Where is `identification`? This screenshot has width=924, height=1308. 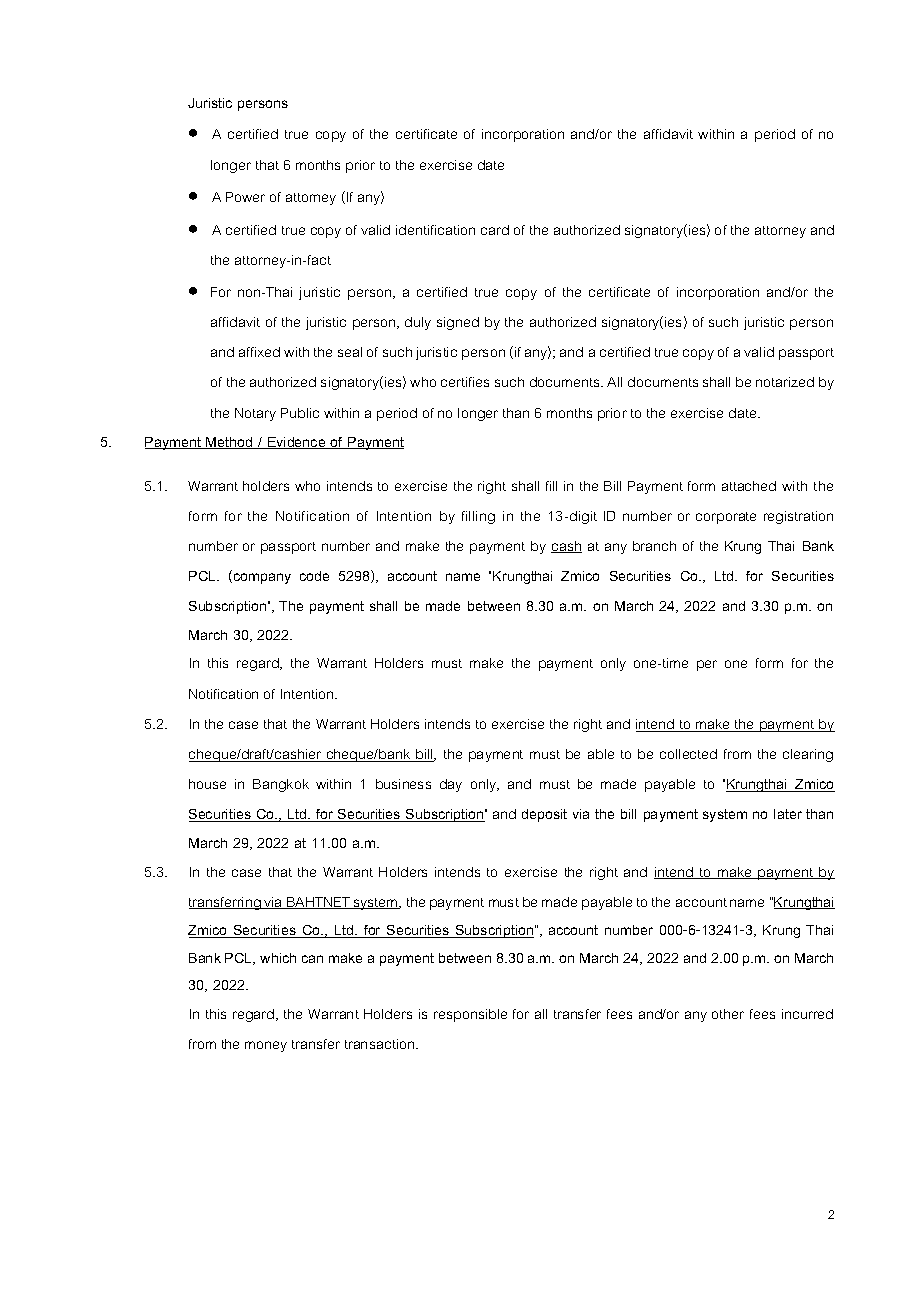 identification is located at coordinates (435, 230).
